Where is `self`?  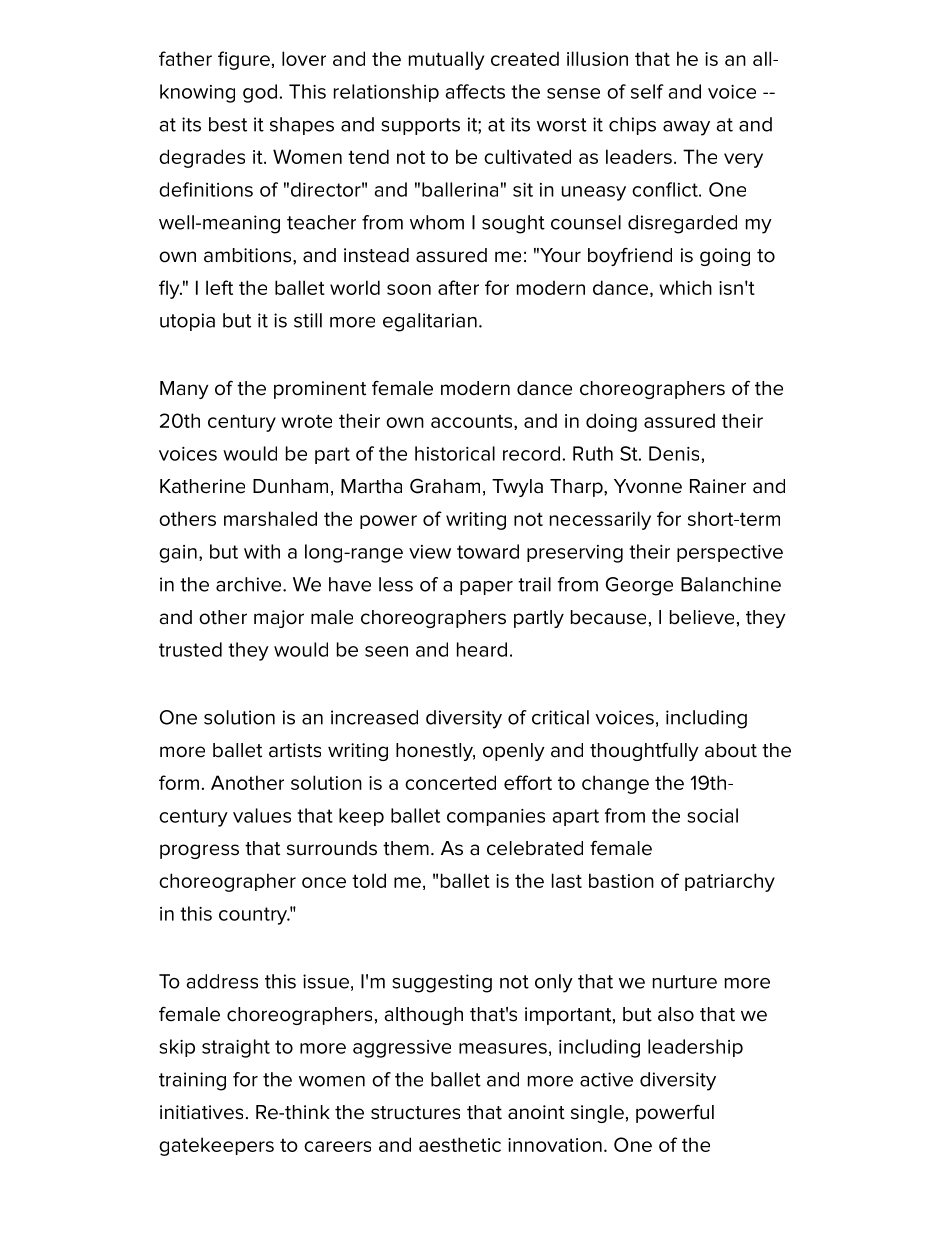
self is located at coordinates (647, 91).
